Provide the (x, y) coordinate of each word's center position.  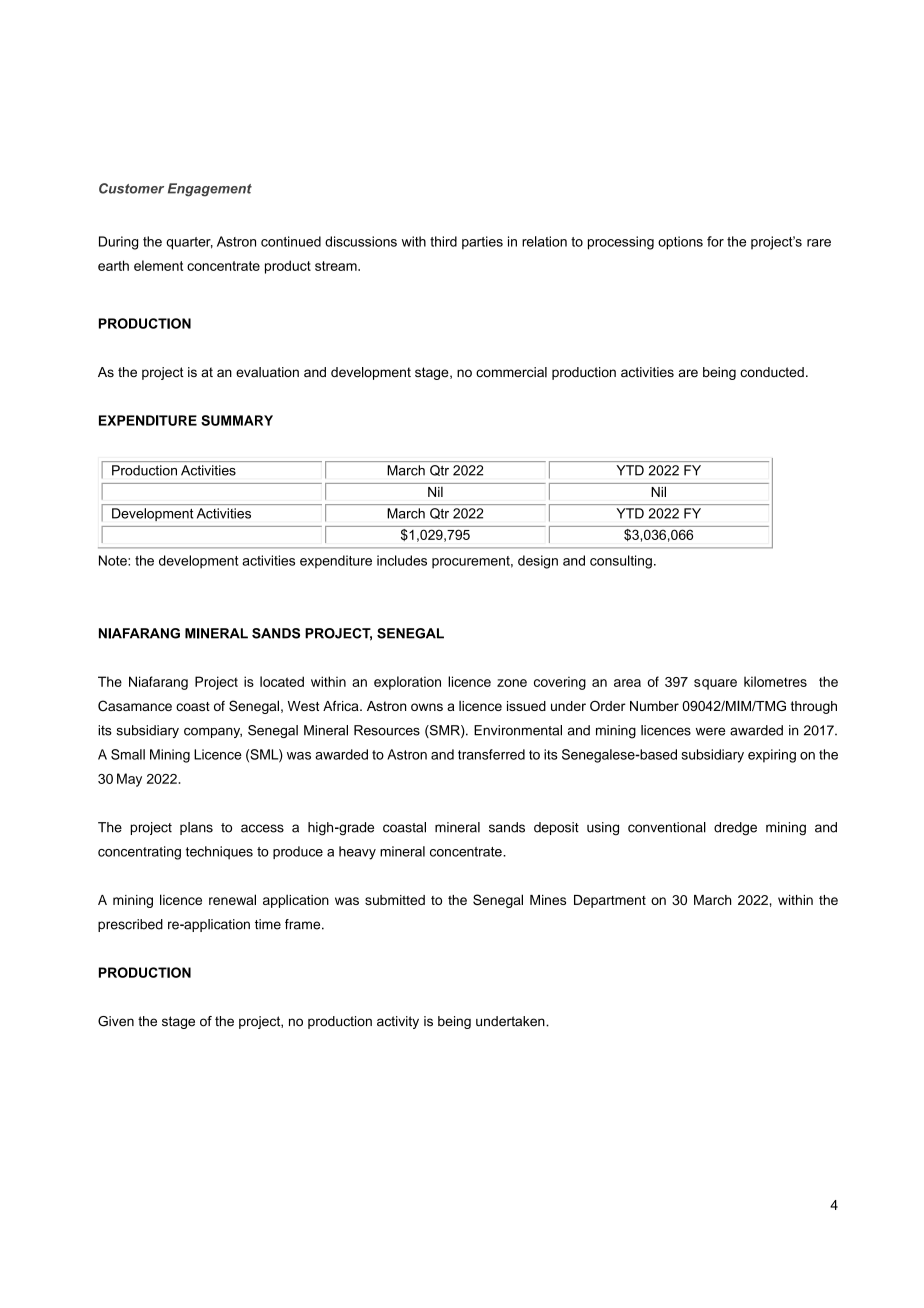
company (213, 732)
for (715, 241)
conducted (772, 372)
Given (116, 1021)
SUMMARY (237, 420)
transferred (491, 754)
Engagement (210, 190)
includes (402, 560)
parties (482, 243)
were (710, 731)
